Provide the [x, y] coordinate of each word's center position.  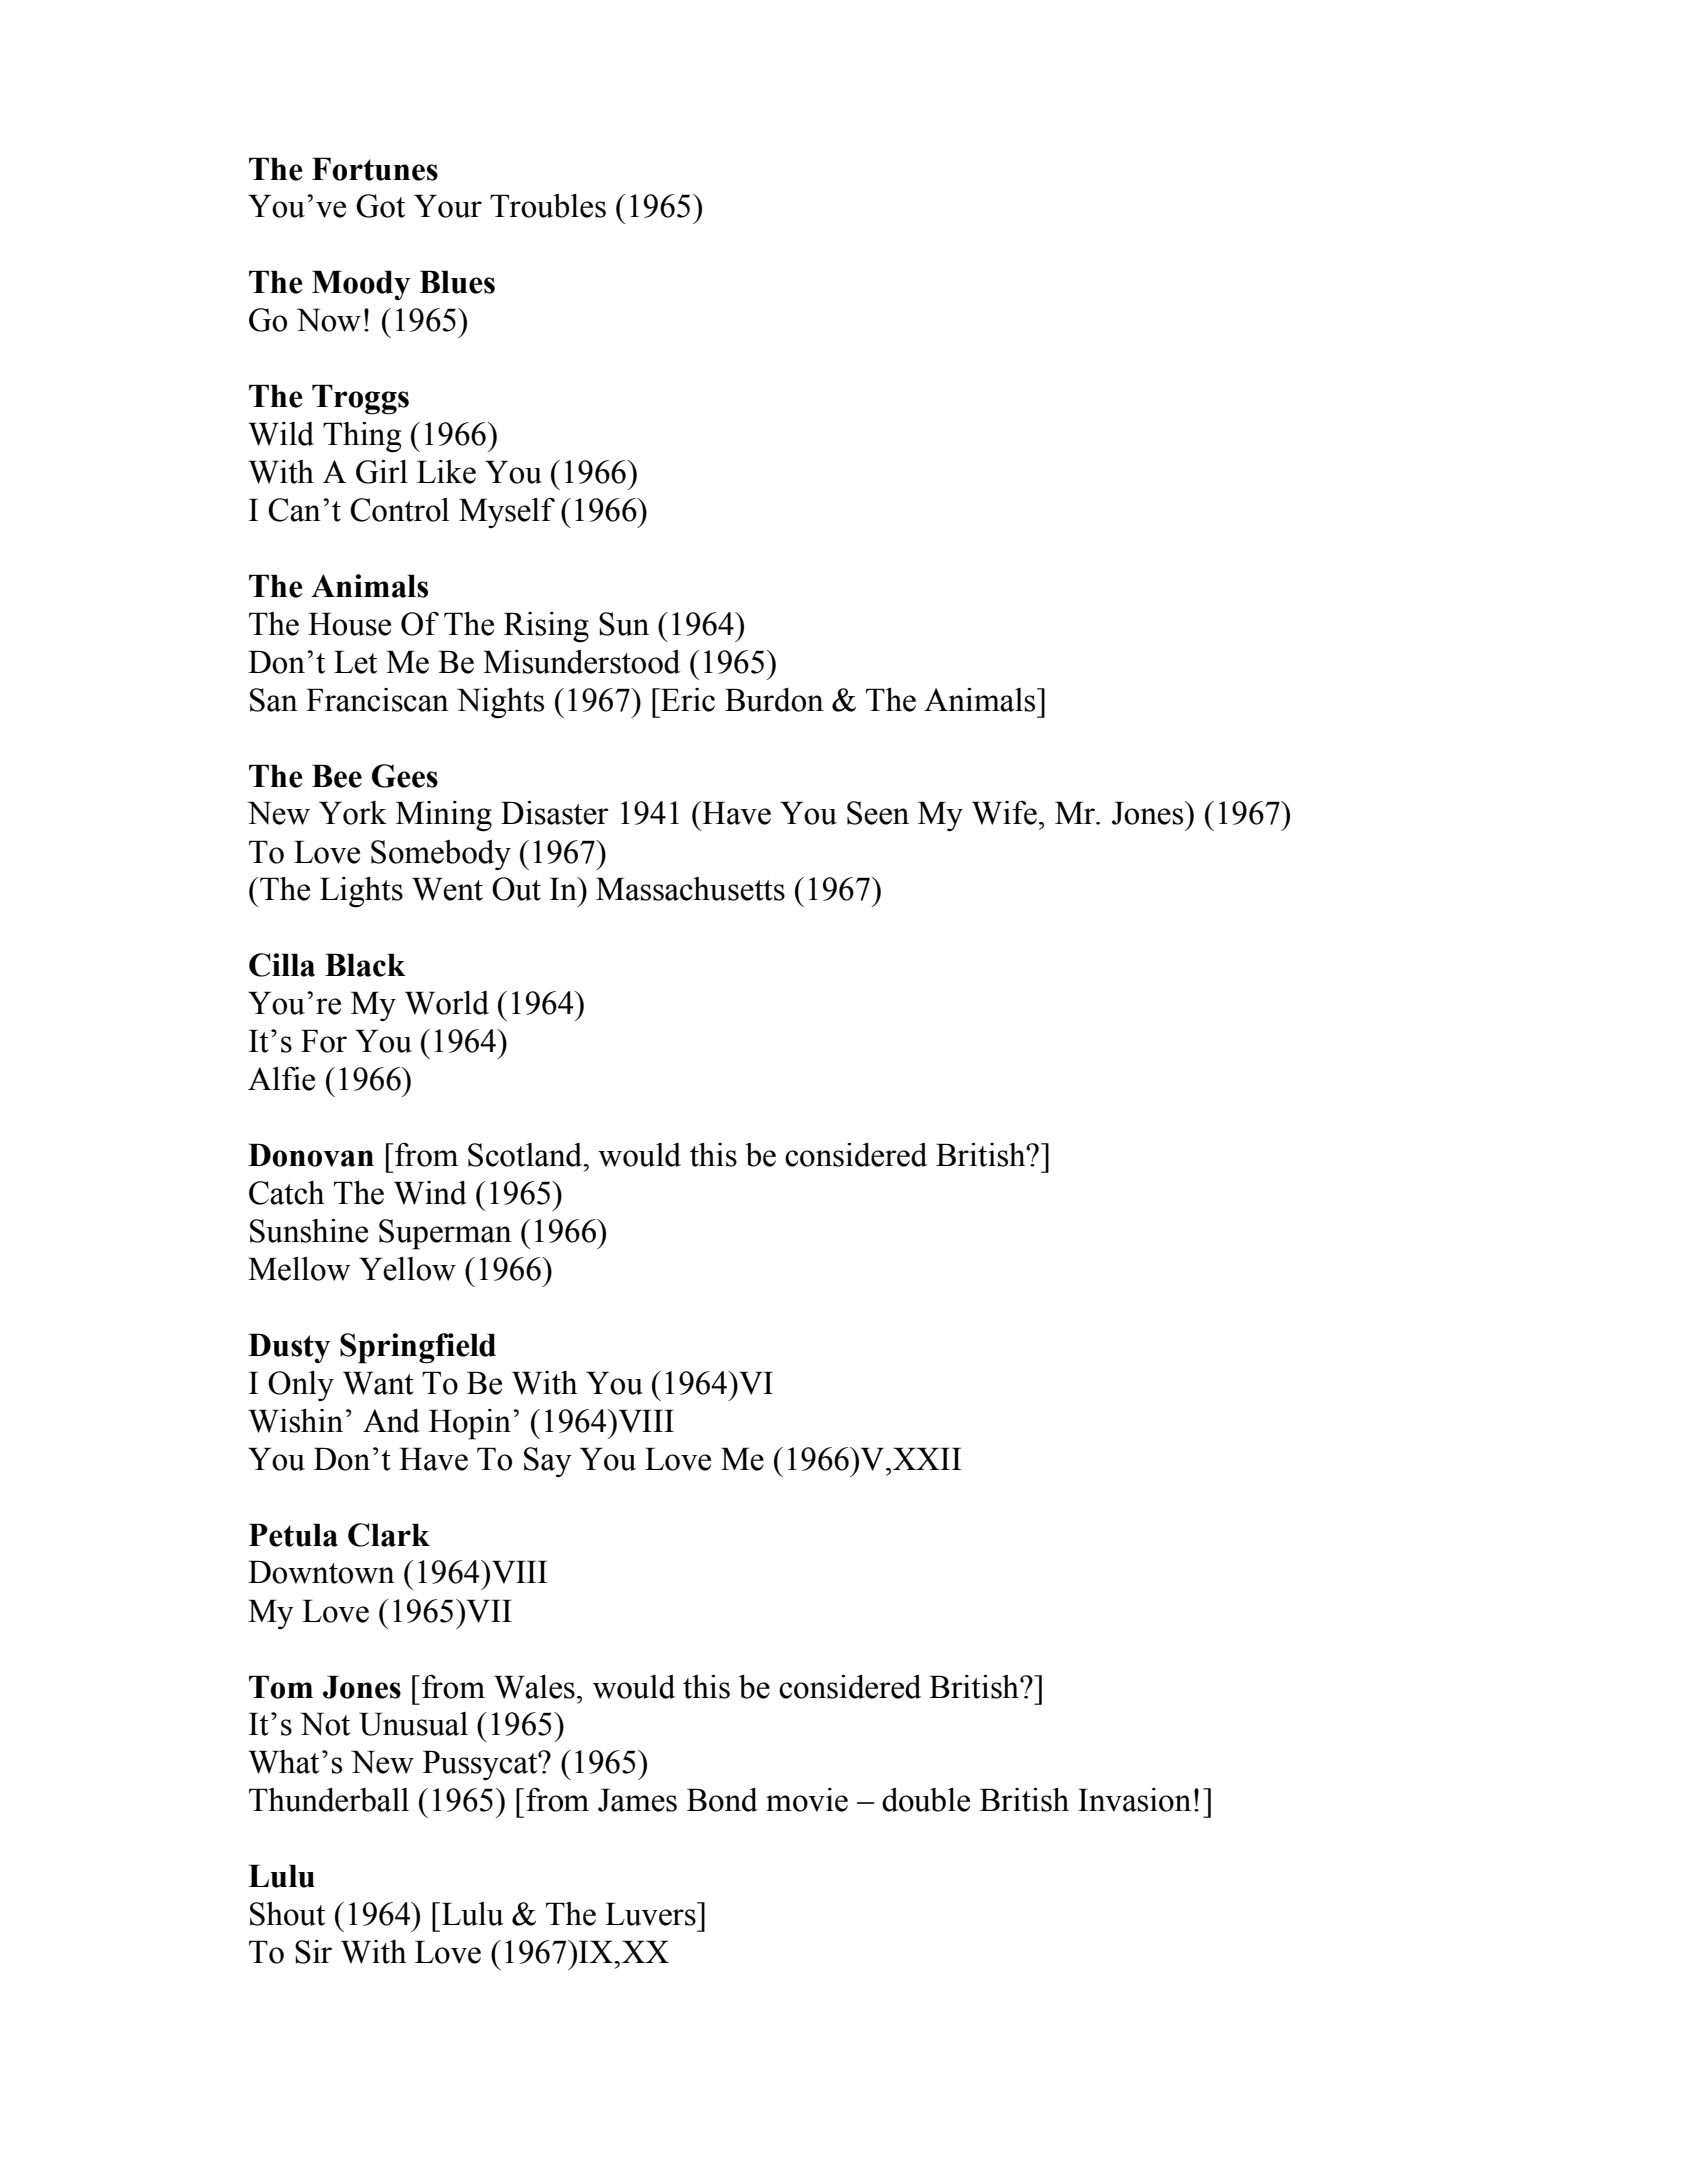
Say [548, 1462]
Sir [313, 1952]
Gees [405, 776]
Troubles [548, 206]
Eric [687, 700]
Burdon [774, 700]
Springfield [418, 1348]
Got [380, 206]
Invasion [1134, 1800]
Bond [722, 1800]
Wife [1004, 813]
